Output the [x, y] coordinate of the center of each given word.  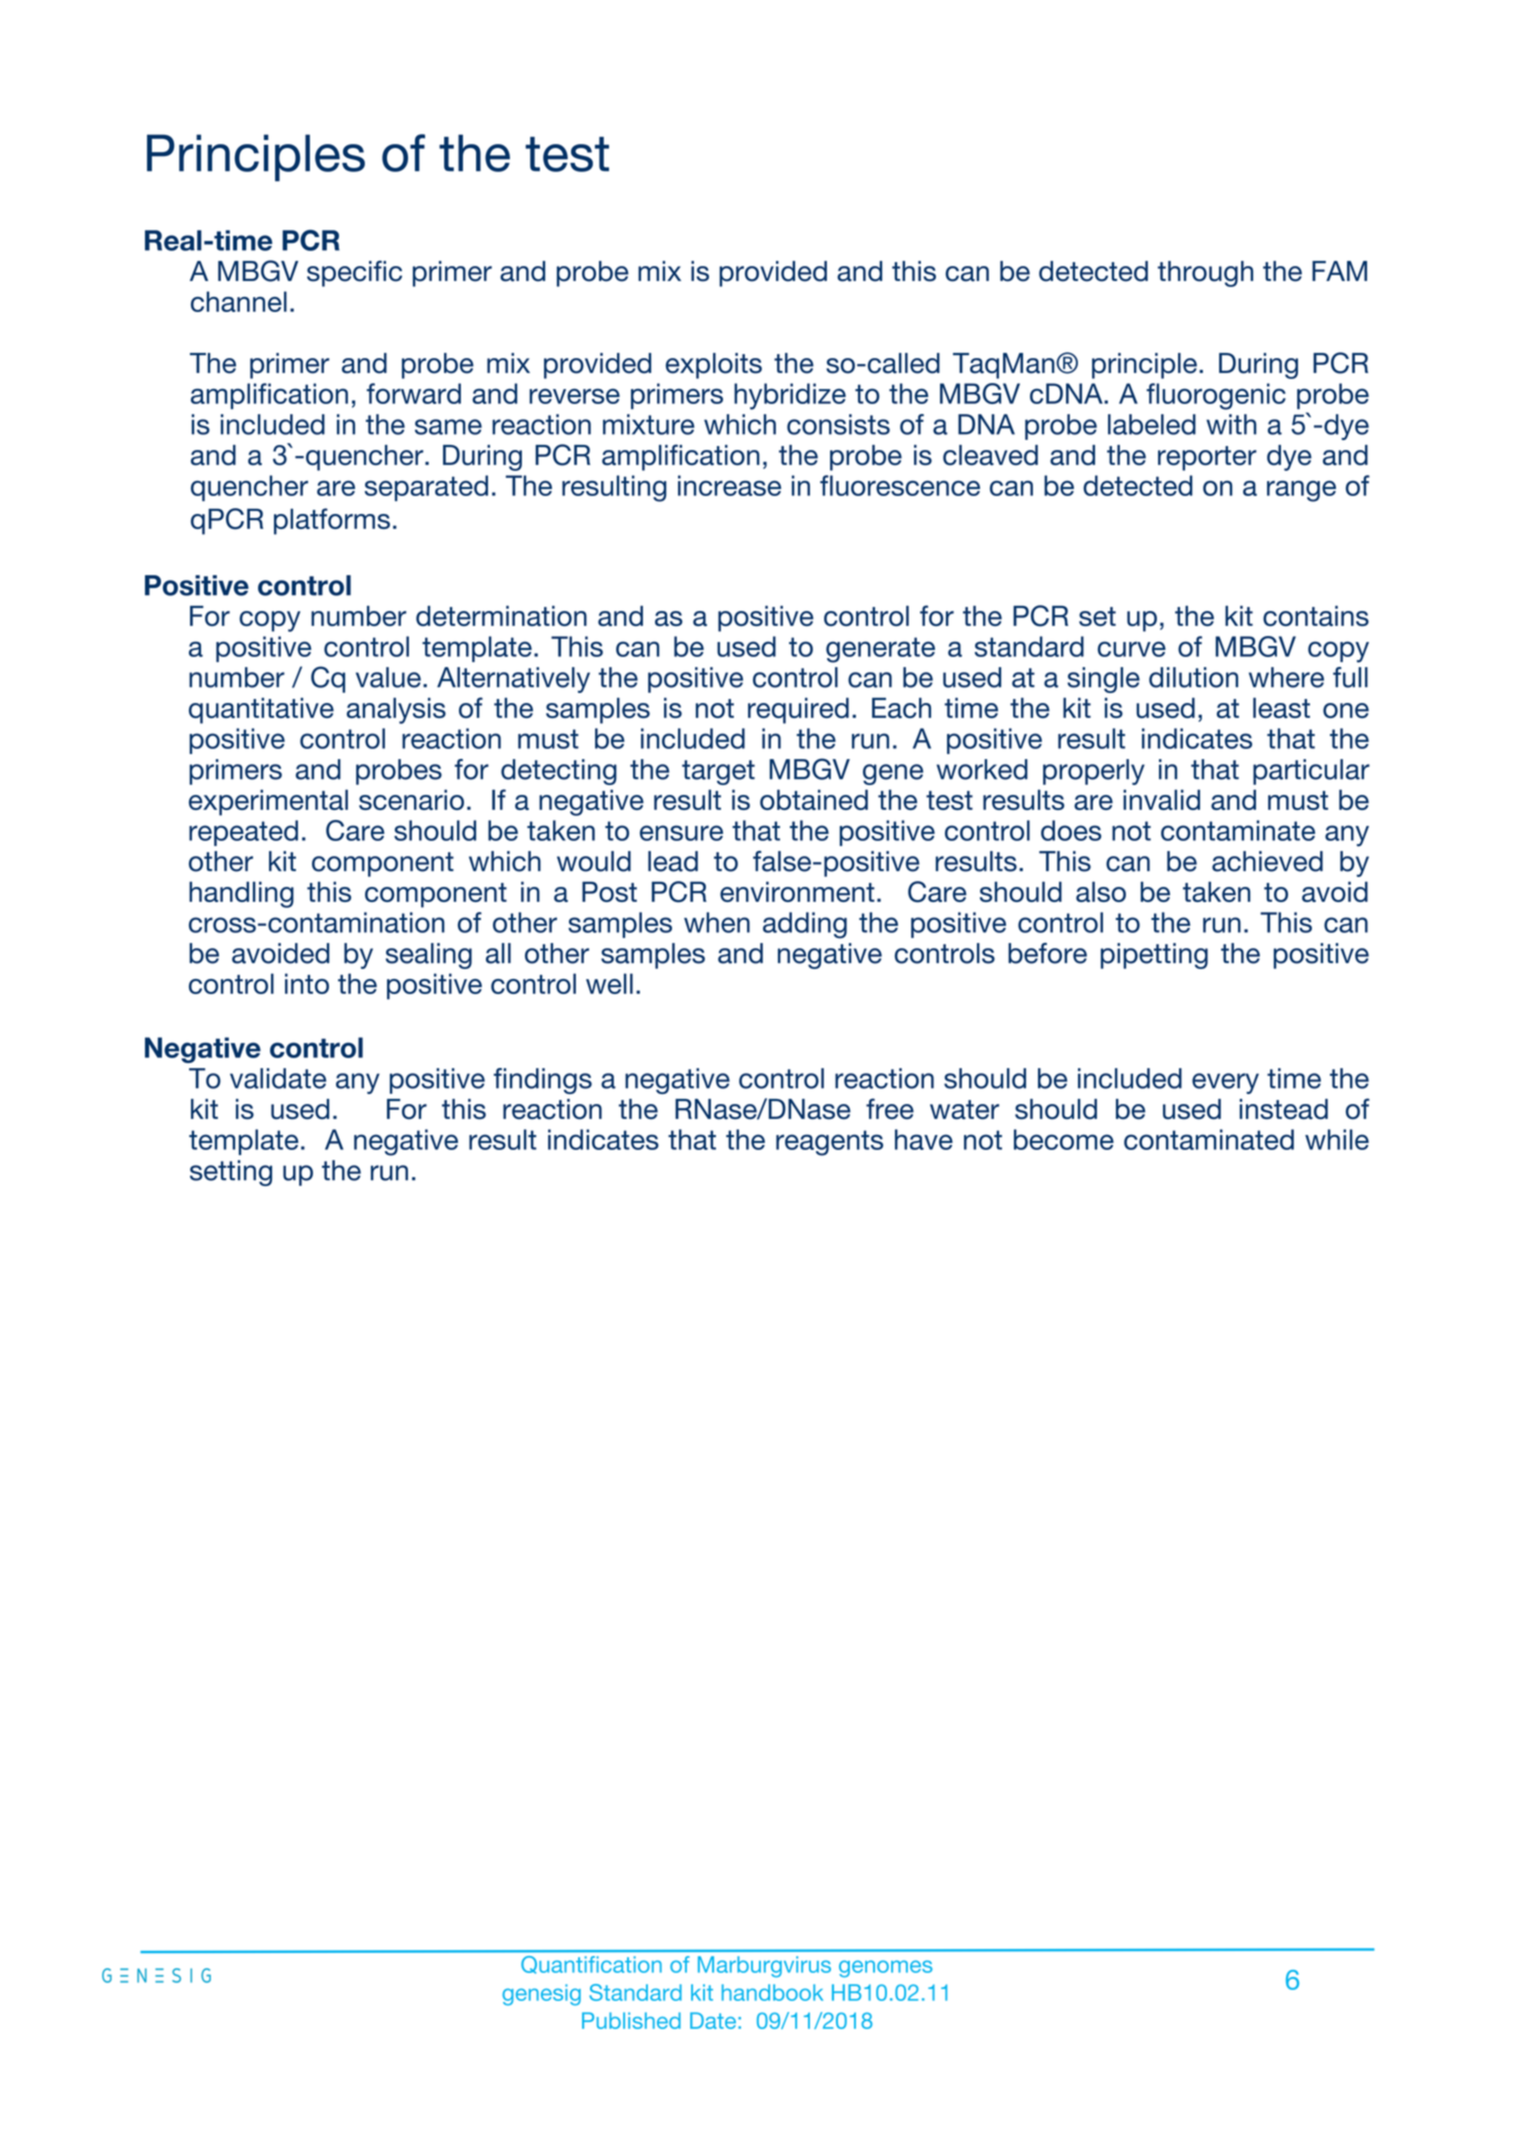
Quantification [591, 1965]
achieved [1267, 861]
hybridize [790, 396]
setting [231, 1173]
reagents [829, 1143]
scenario [411, 799]
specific [354, 273]
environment [797, 891]
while [1337, 1139]
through [1205, 274]
